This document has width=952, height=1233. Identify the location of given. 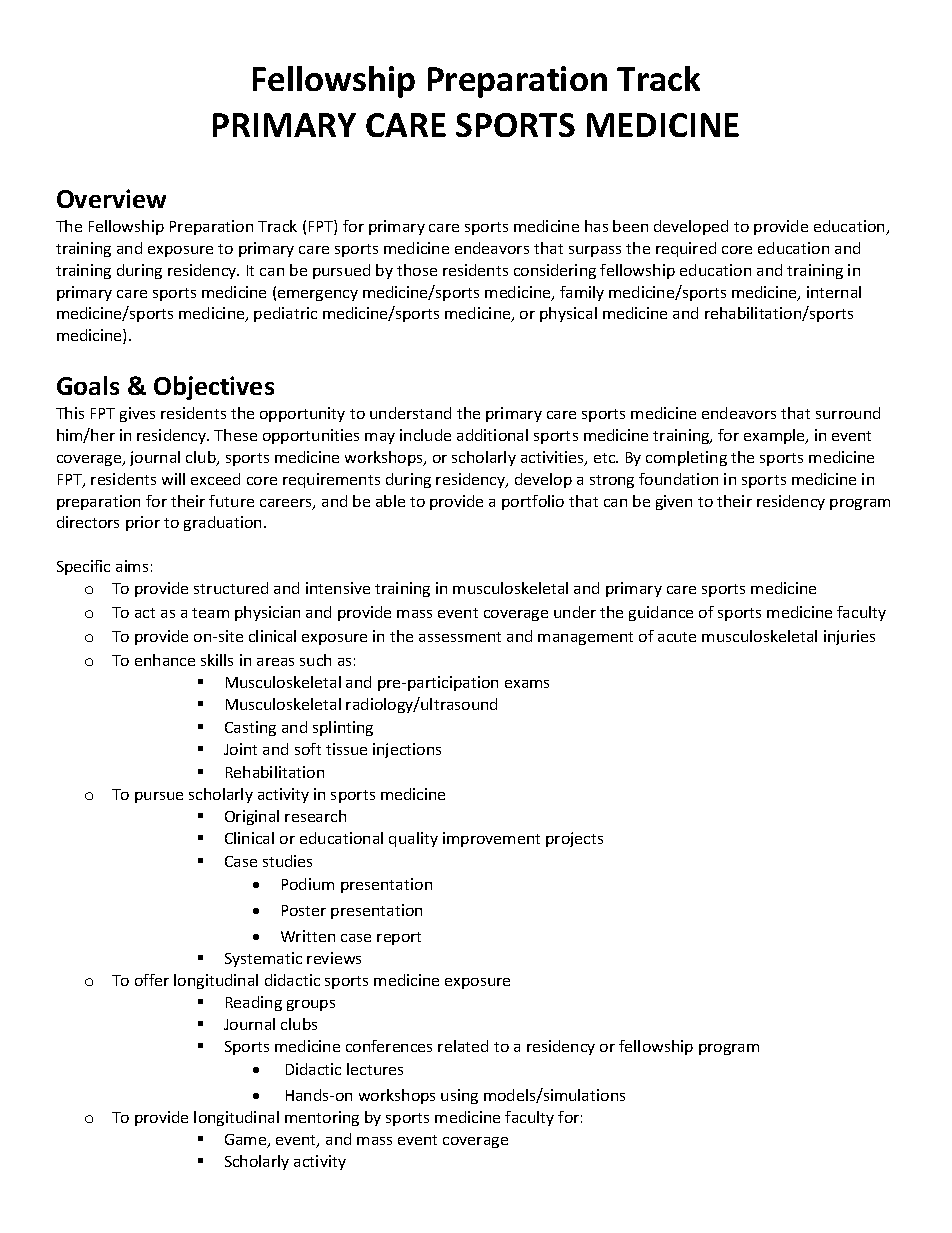
(674, 502).
